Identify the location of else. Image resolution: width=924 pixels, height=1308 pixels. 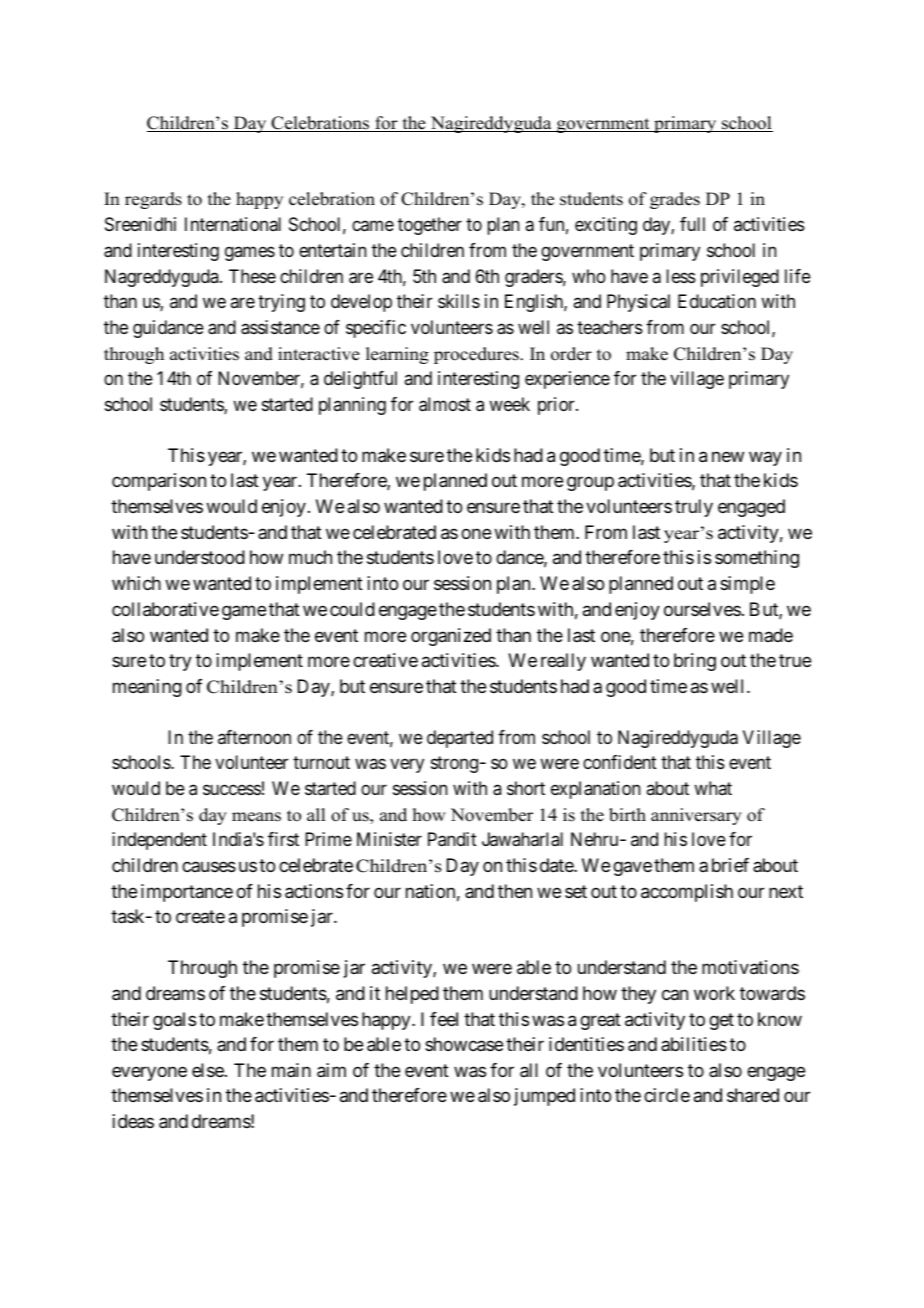
(209, 1070).
